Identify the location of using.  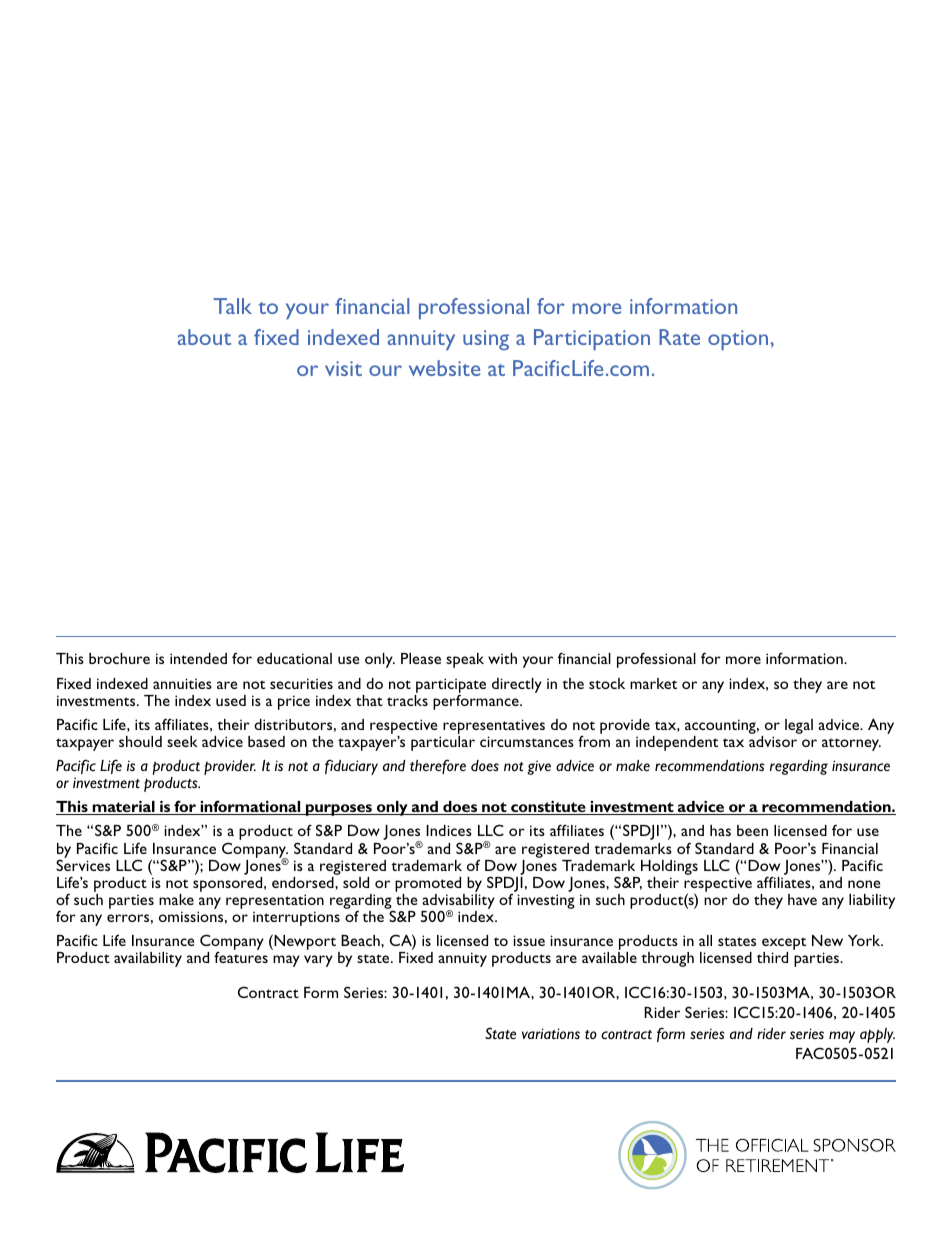
(486, 340).
